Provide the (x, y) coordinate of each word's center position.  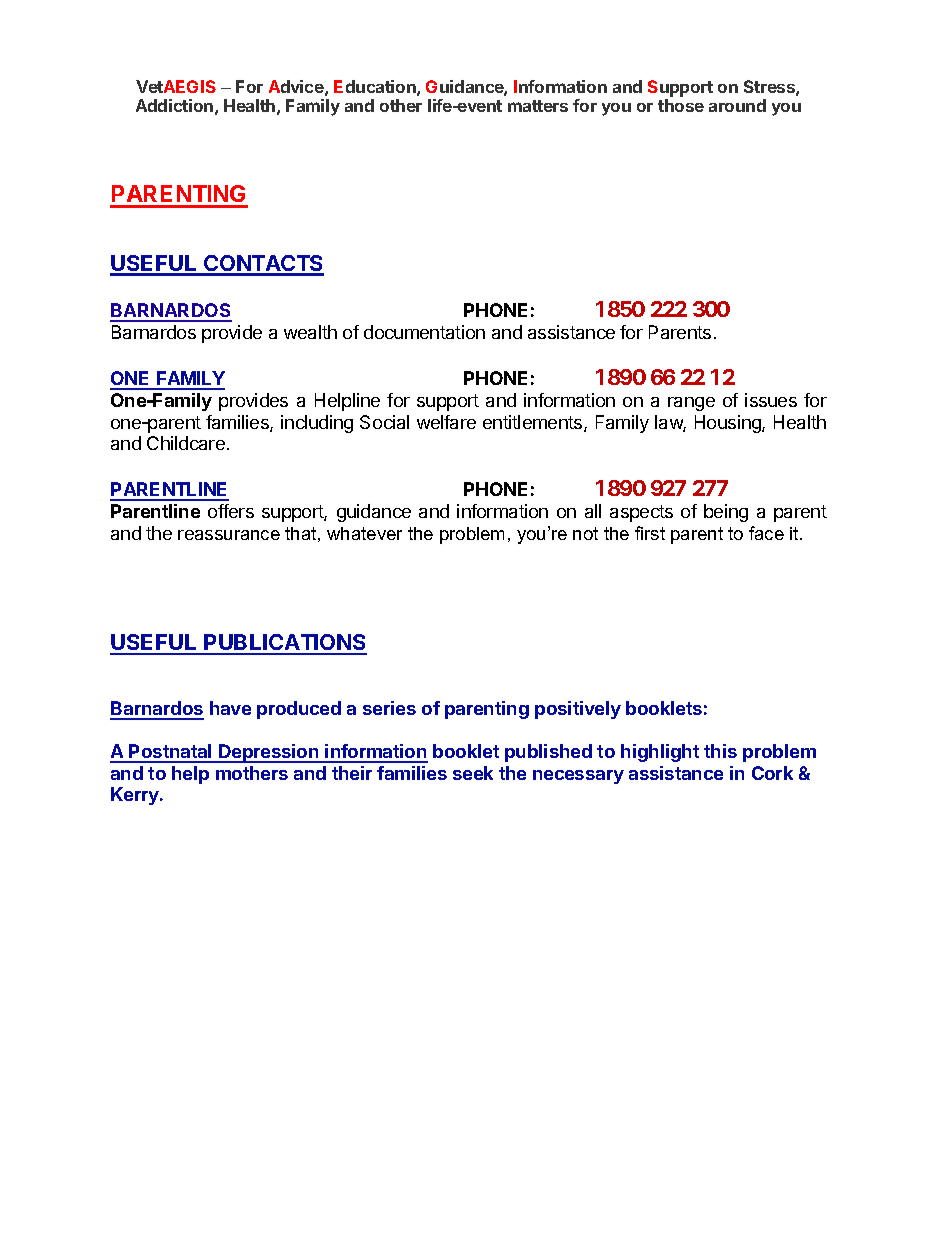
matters (538, 106)
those (681, 105)
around (737, 105)
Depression (269, 753)
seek (473, 773)
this (720, 751)
